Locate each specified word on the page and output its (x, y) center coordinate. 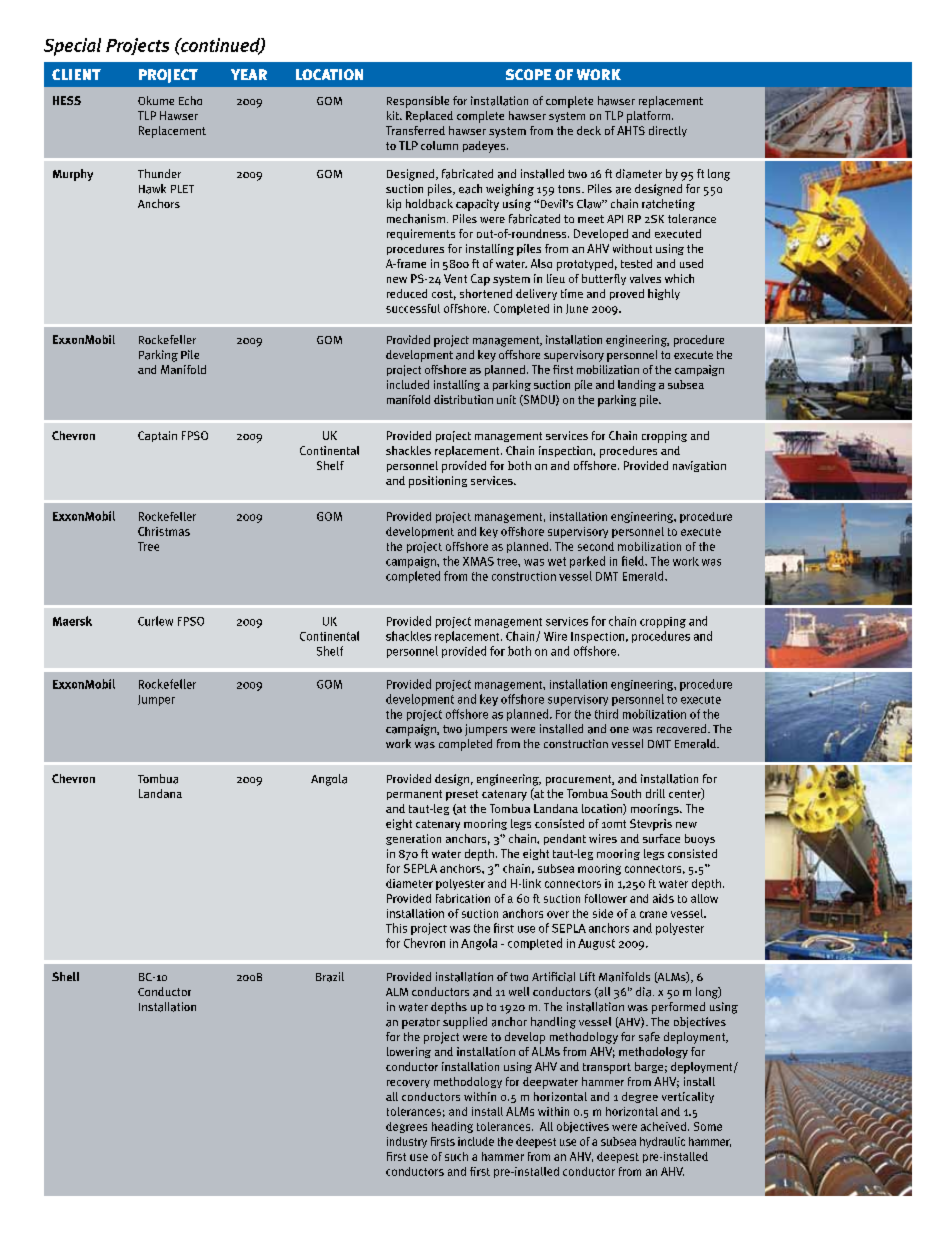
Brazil (330, 977)
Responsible (418, 102)
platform (648, 117)
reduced (407, 293)
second (596, 546)
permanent (414, 795)
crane (653, 914)
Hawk (152, 189)
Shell (65, 976)
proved (627, 294)
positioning (438, 482)
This (396, 928)
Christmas (164, 531)
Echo (190, 100)
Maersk (72, 621)
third (606, 714)
